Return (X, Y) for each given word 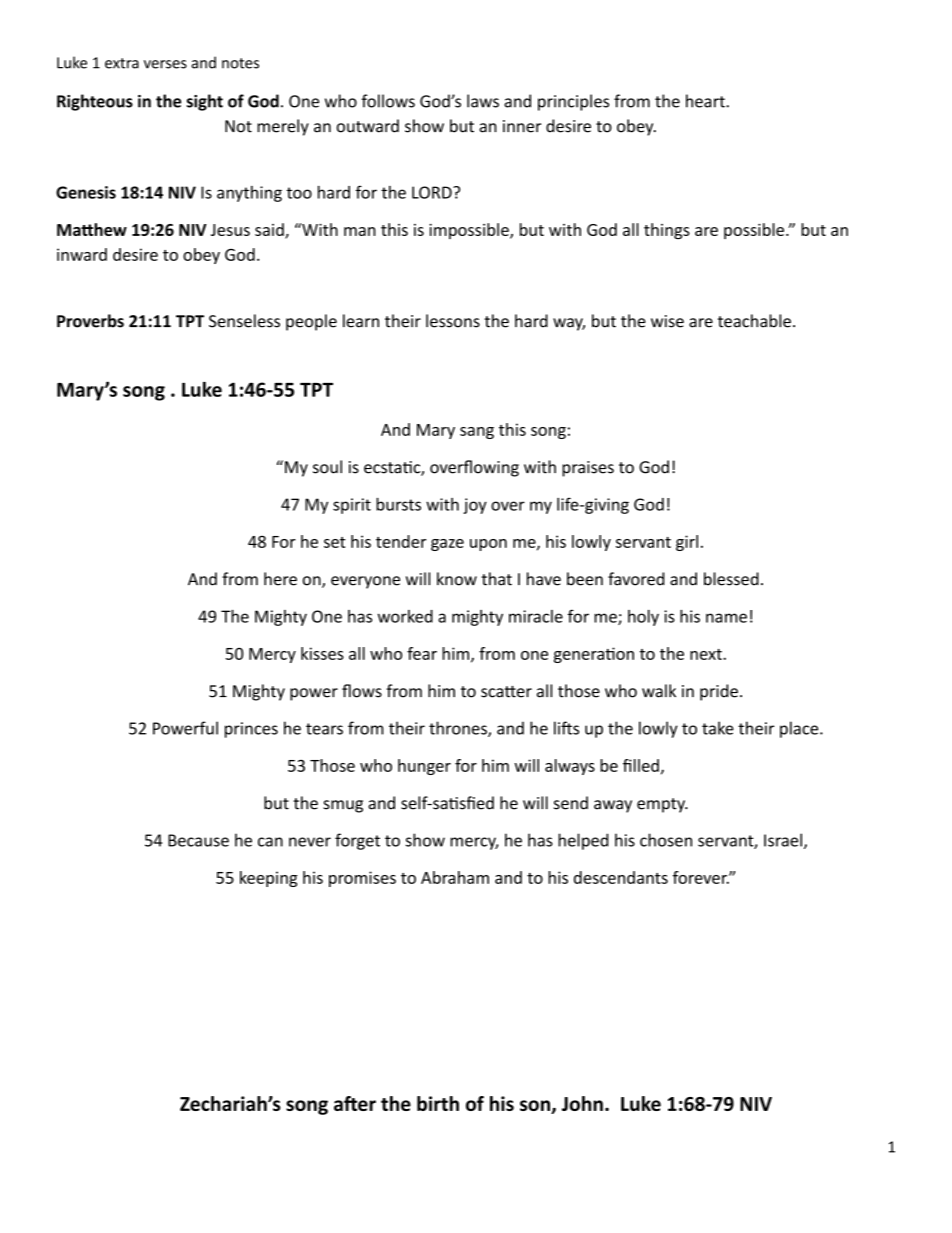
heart (706, 101)
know (457, 579)
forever (701, 877)
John (582, 1103)
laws (483, 101)
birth (438, 1103)
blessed (731, 579)
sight (205, 102)
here (280, 579)
